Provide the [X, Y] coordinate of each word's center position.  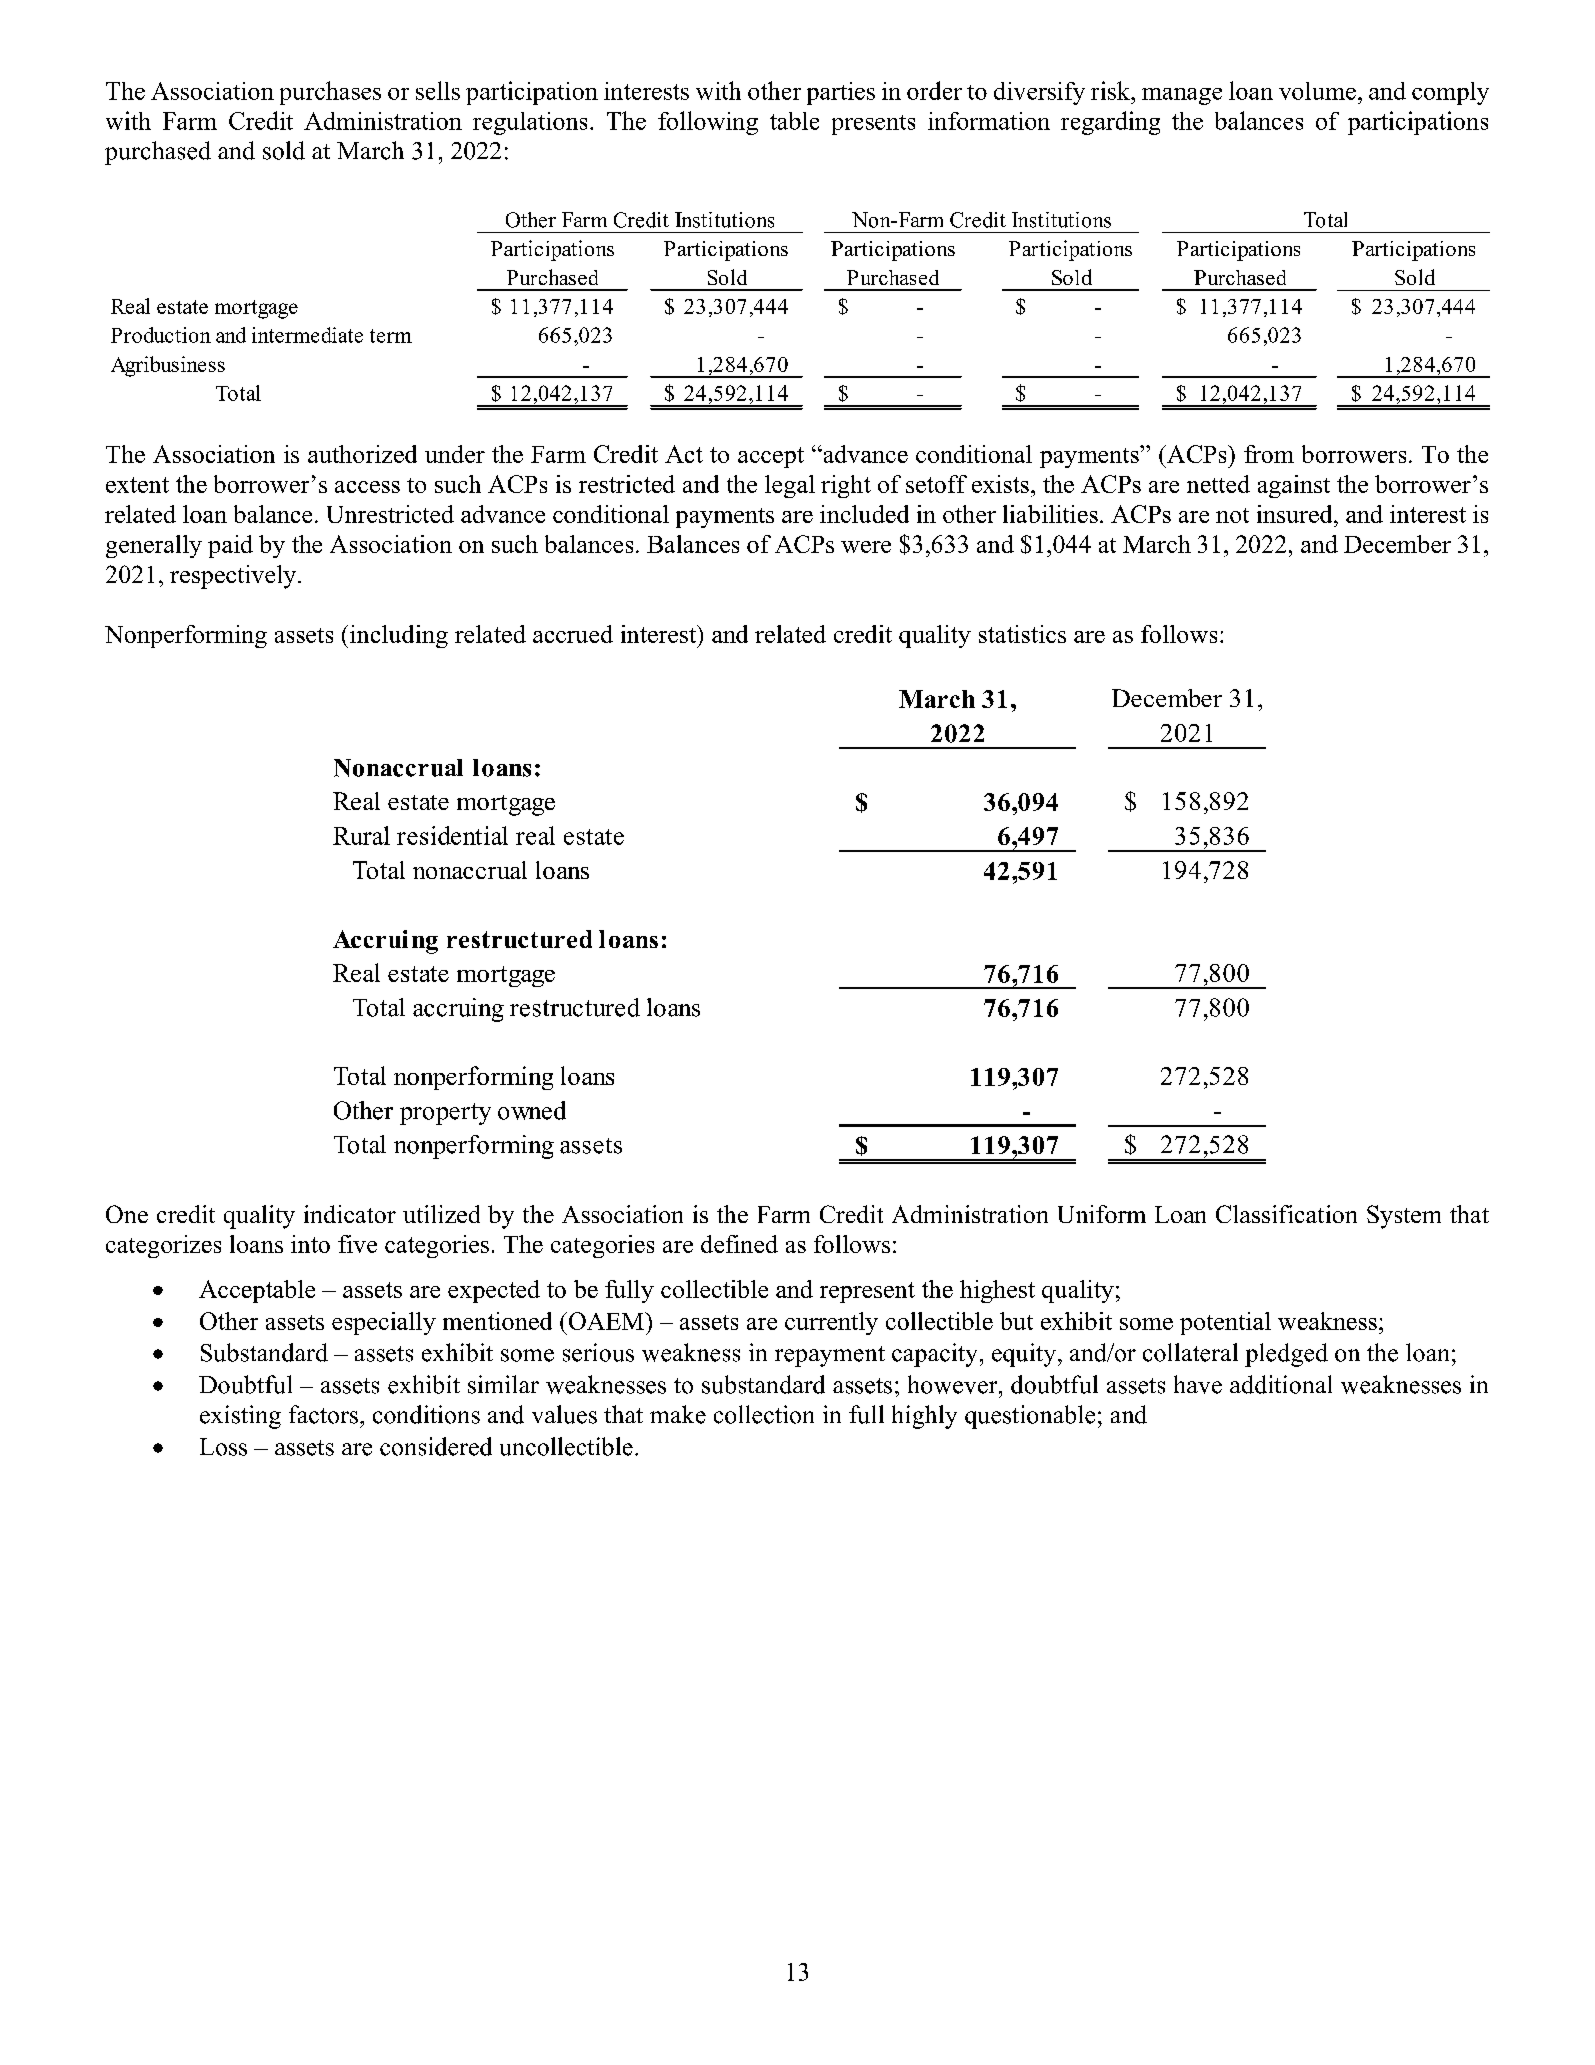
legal [790, 486]
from [1269, 454]
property [445, 1114]
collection [764, 1414]
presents [873, 125]
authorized [362, 454]
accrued [573, 634]
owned [532, 1110]
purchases [330, 93]
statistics [1022, 634]
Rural [361, 835]
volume [1317, 91]
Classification [1286, 1214]
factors [323, 1414]
